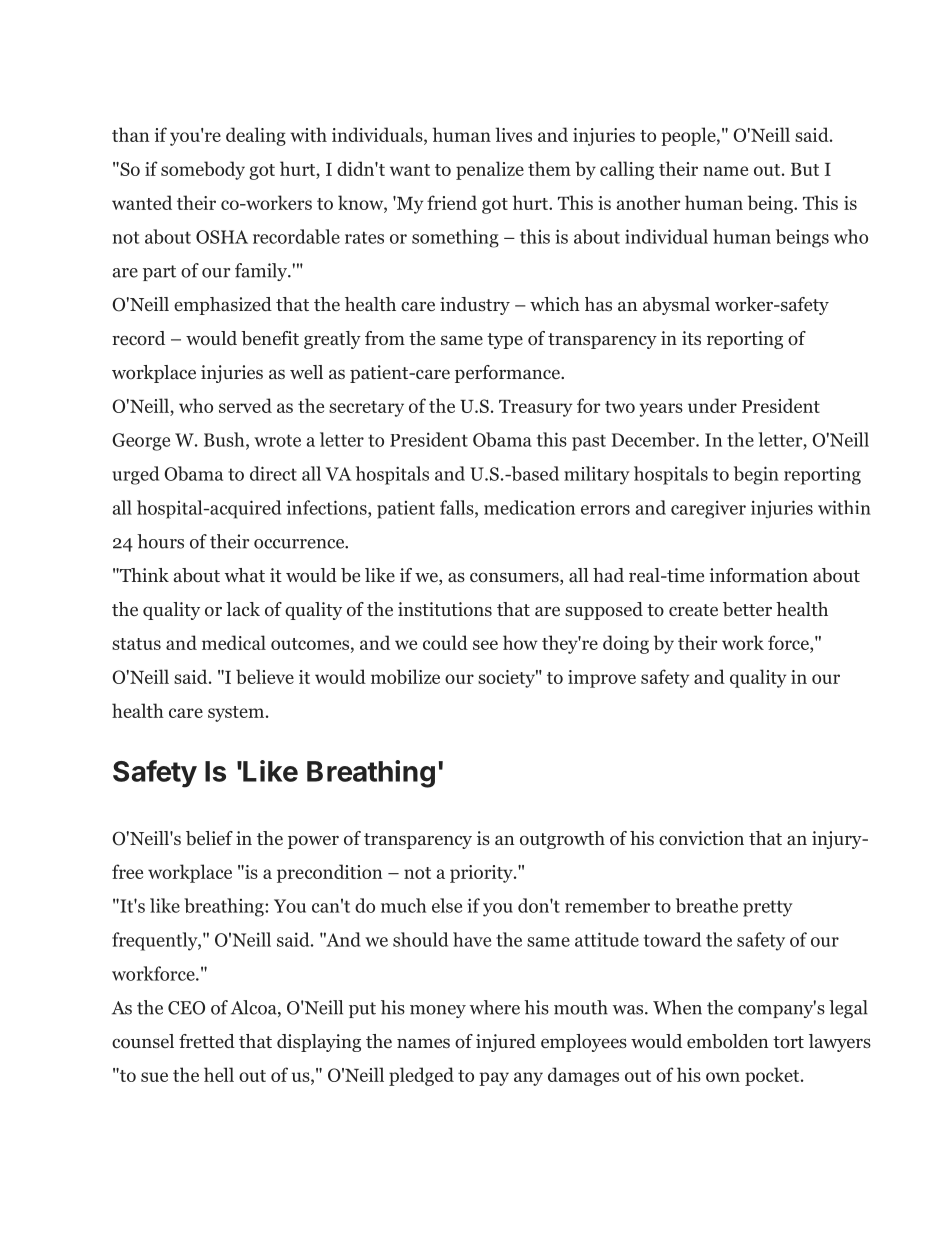 This screenshot has height=1233, width=952. What do you see at coordinates (203, 170) in the screenshot?
I see `somebody` at bounding box center [203, 170].
